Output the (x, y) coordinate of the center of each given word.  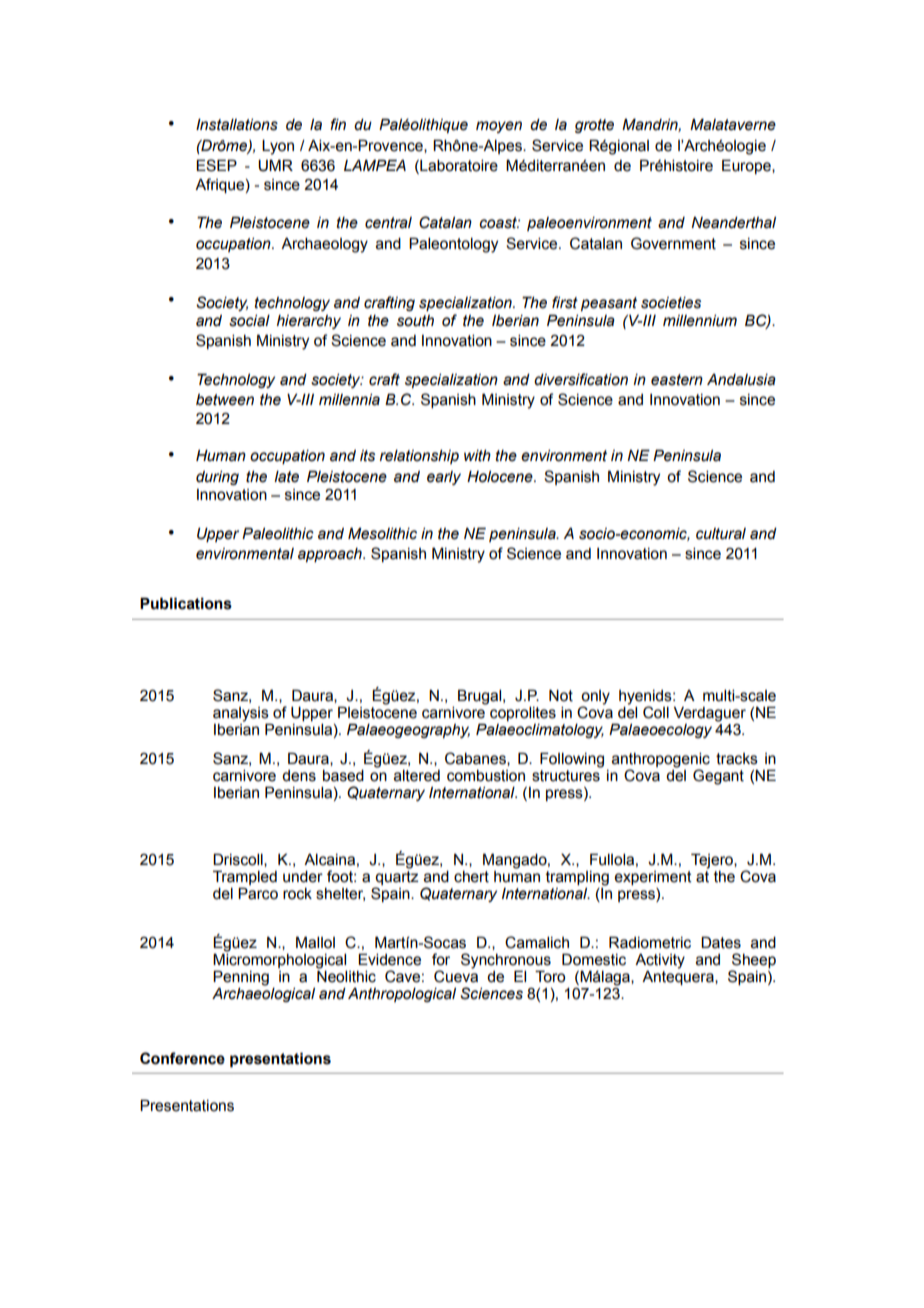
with (477, 456)
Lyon (278, 147)
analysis (241, 714)
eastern (677, 380)
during (217, 478)
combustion (486, 776)
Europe (747, 166)
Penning (241, 978)
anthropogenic (661, 761)
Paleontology (453, 245)
